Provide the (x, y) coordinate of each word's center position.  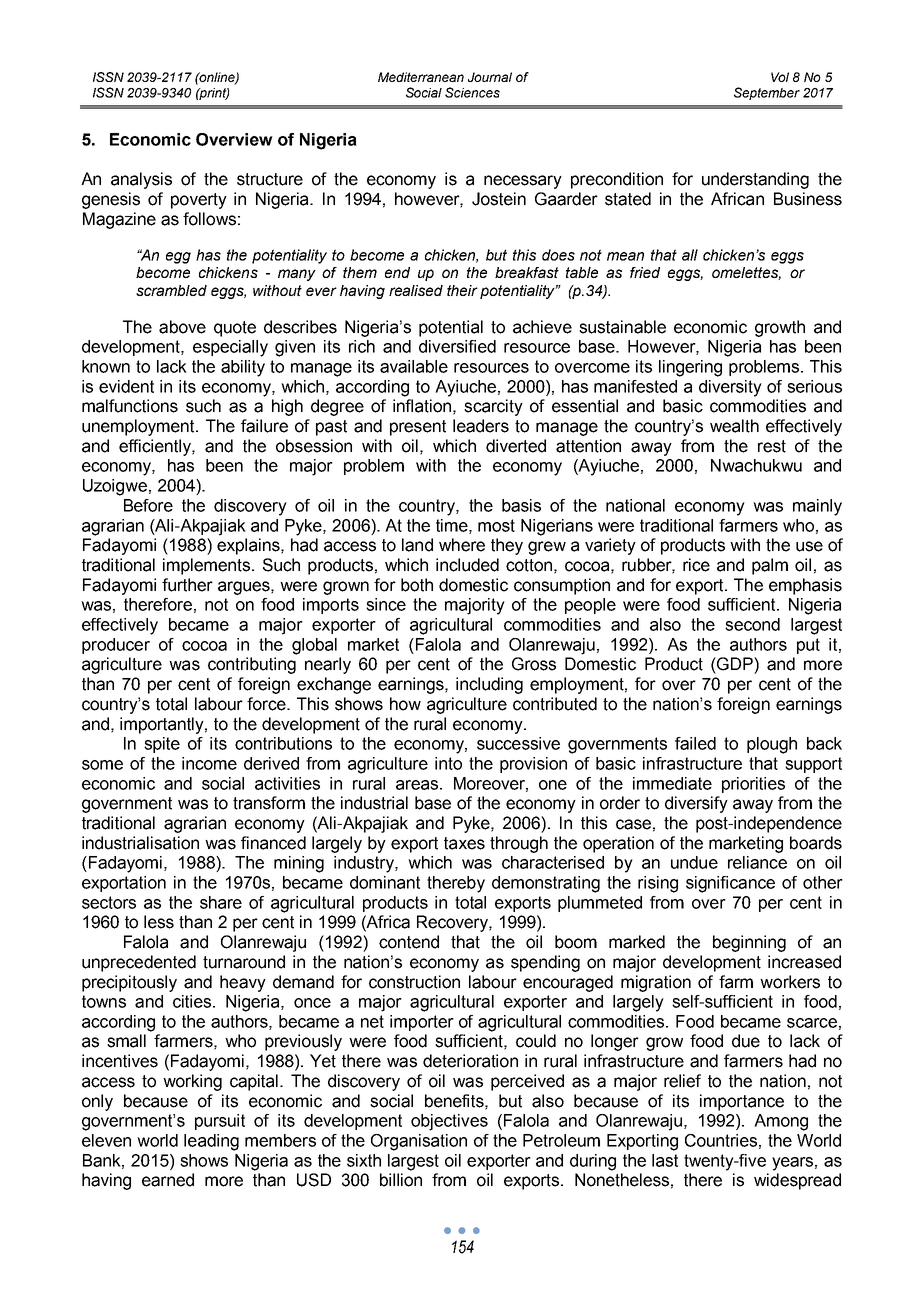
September (767, 93)
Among (781, 1122)
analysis (141, 180)
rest (772, 446)
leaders (481, 426)
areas (417, 785)
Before (148, 505)
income (209, 763)
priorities (753, 785)
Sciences (472, 92)
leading (211, 1142)
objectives (449, 1122)
